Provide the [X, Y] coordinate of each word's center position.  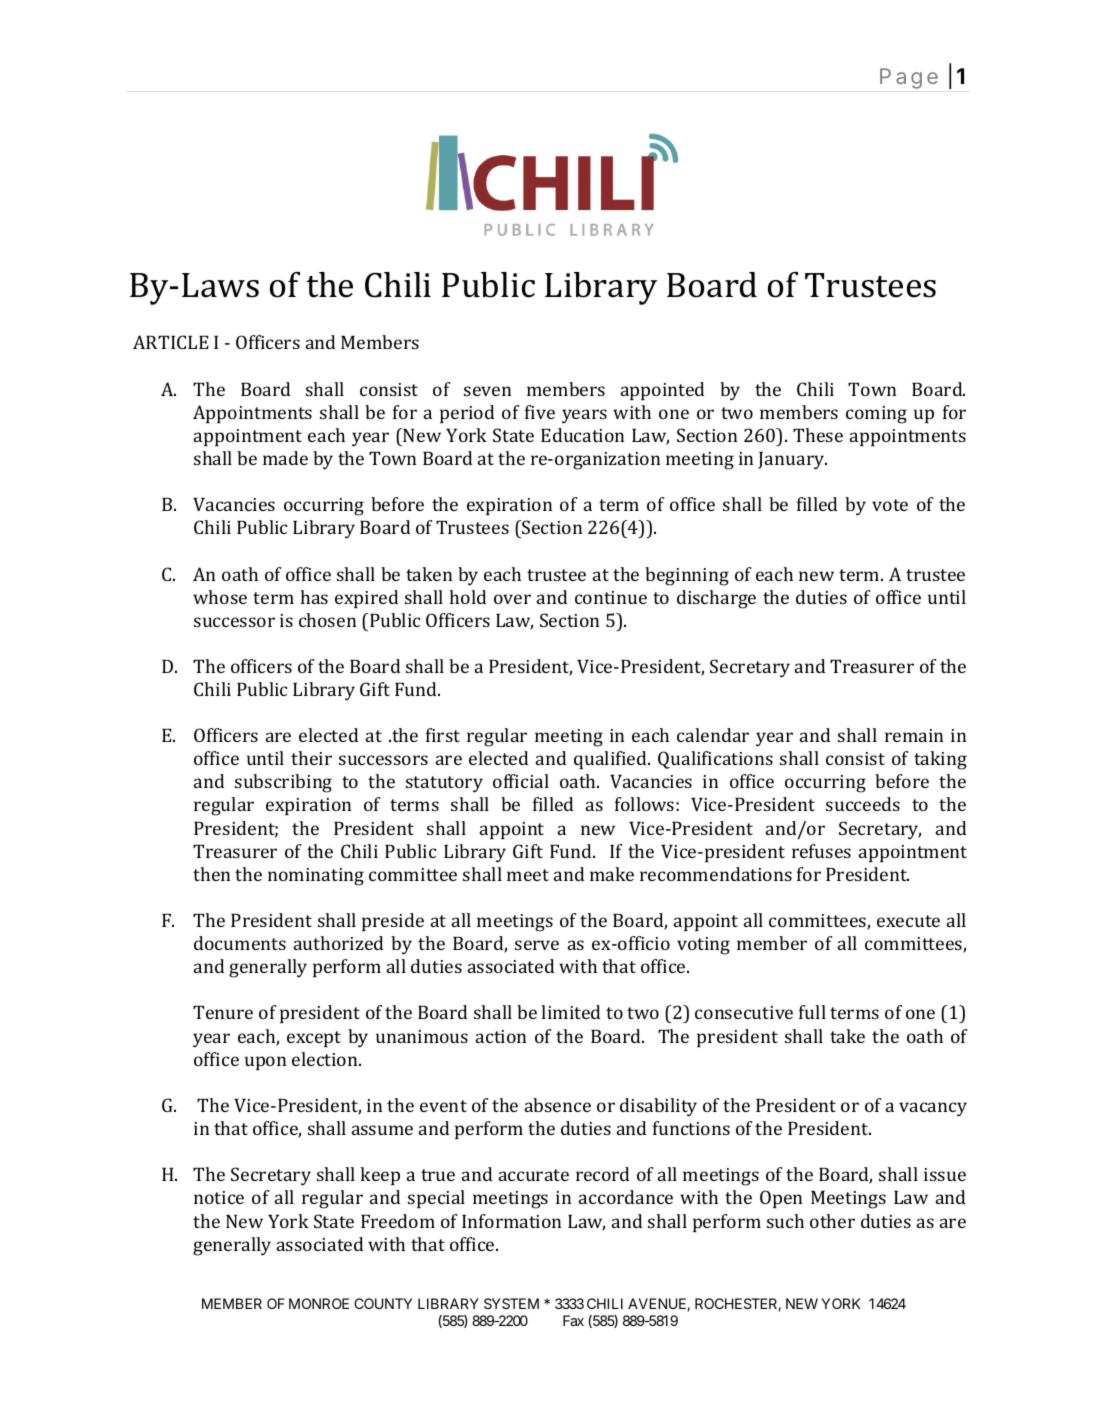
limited [570, 1012]
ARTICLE [171, 342]
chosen [327, 620]
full [812, 1012]
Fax [573, 1320]
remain [914, 735]
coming [876, 415]
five [540, 412]
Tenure [223, 1012]
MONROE [319, 1303]
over [512, 599]
